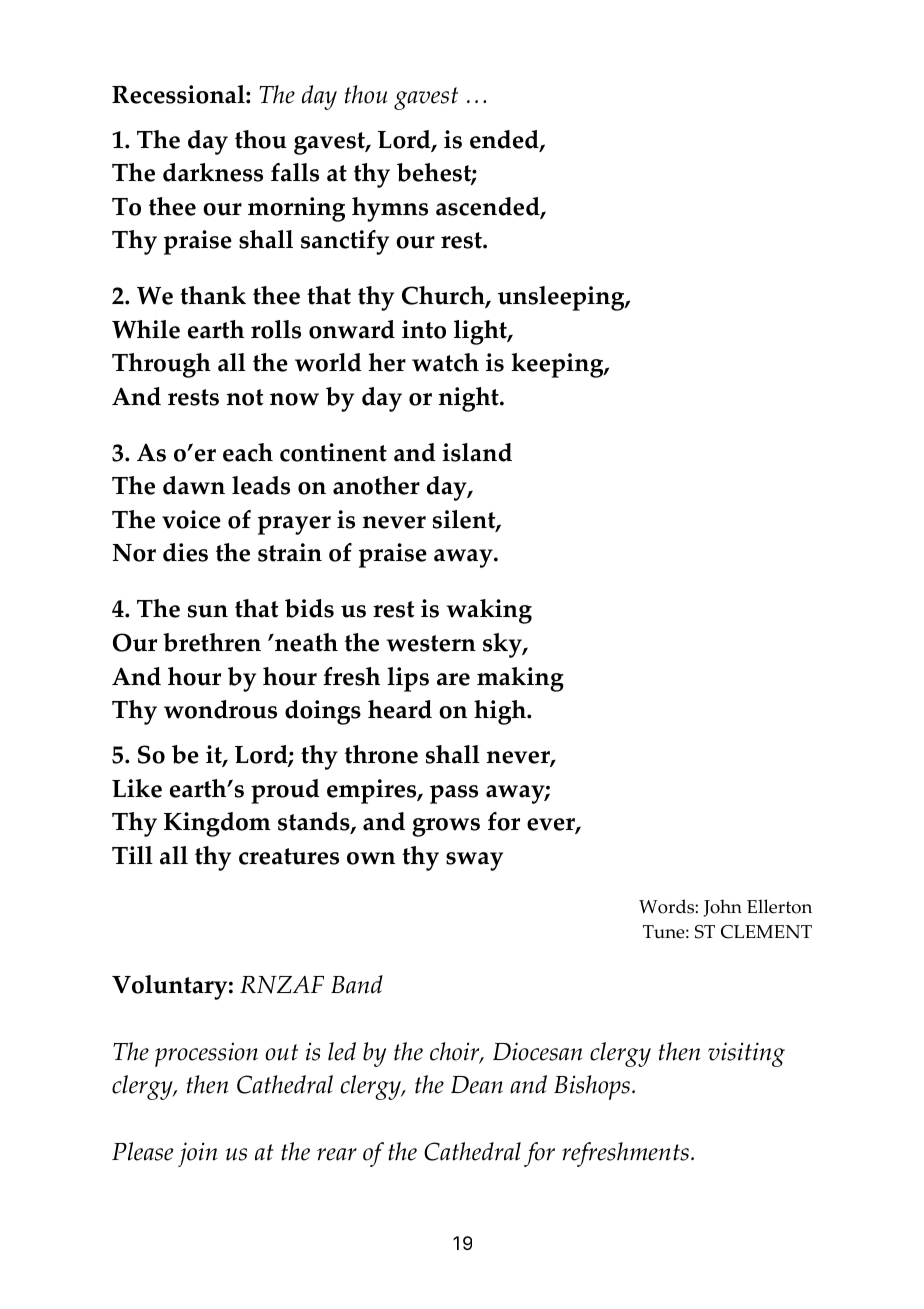 The height and width of the screenshot is (1309, 924). I want to click on into, so click(424, 329).
